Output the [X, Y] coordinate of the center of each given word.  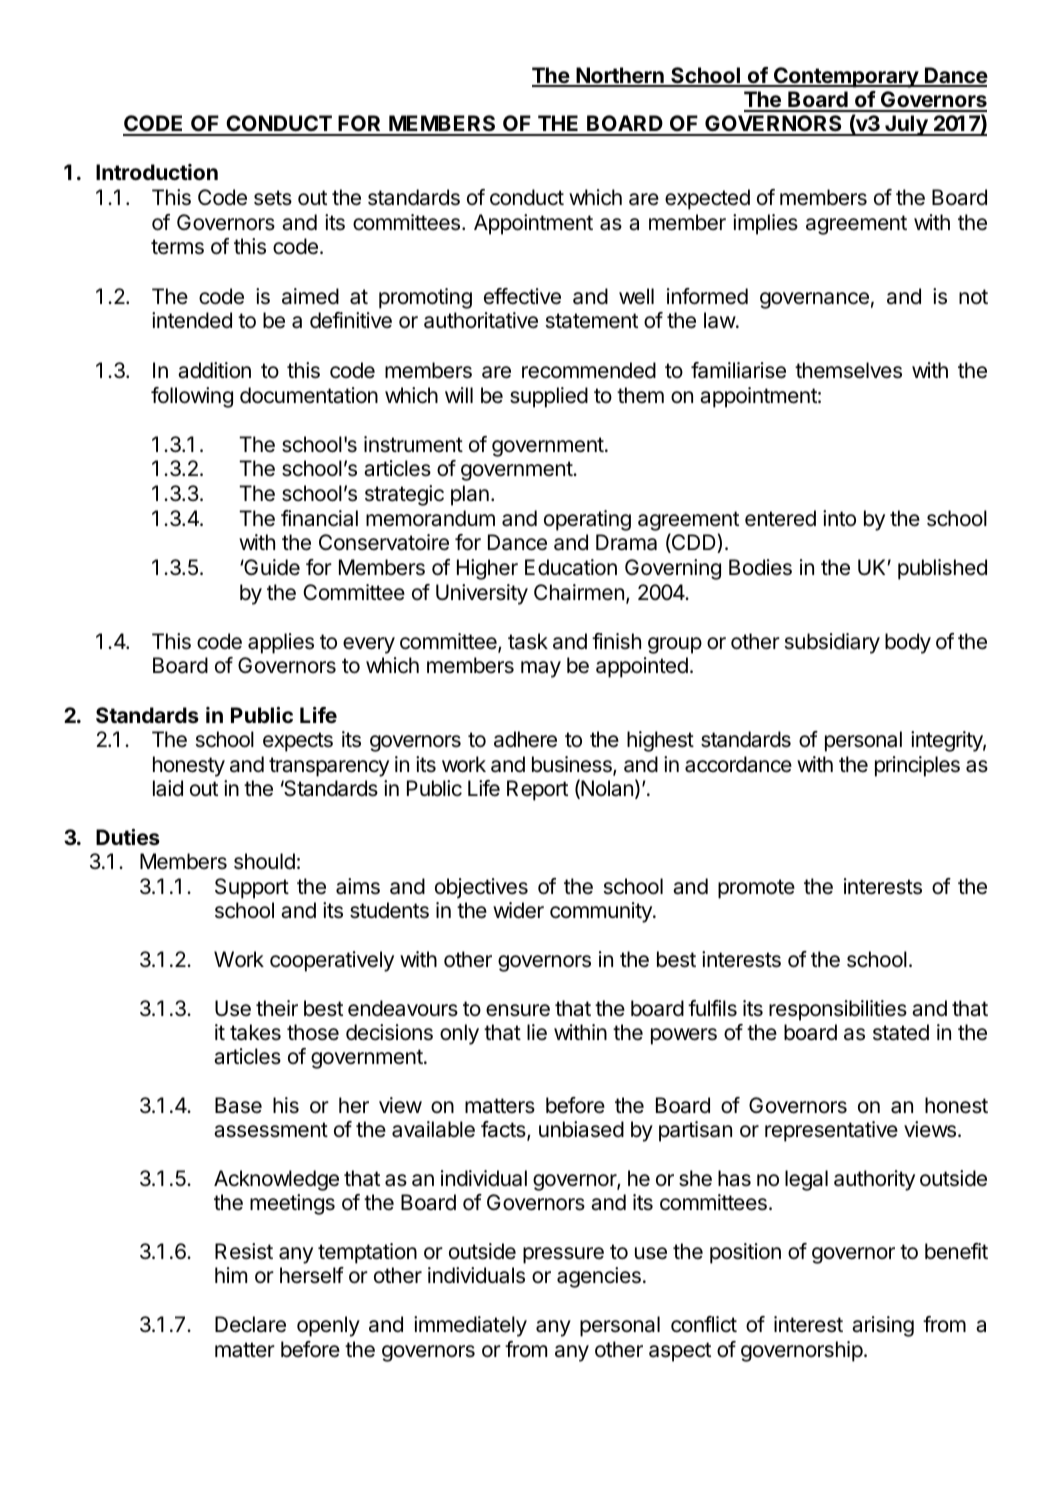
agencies [599, 1277]
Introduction [157, 172]
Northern [620, 76]
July [906, 125]
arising [883, 1326]
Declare [250, 1324]
